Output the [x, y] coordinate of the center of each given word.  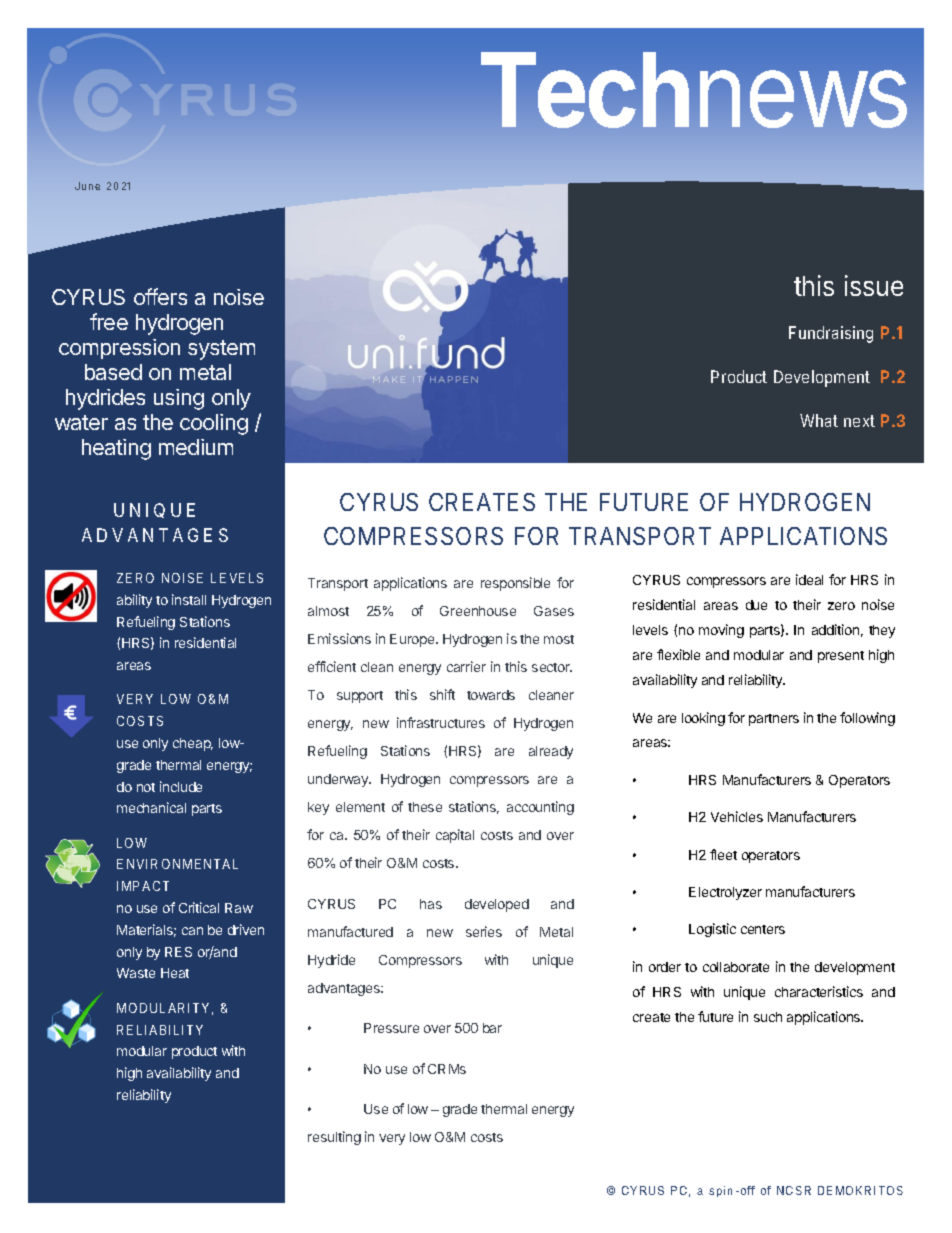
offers [160, 296]
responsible [515, 584]
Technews [694, 90]
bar [492, 1028]
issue [874, 285]
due [756, 605]
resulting [334, 1138]
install [189, 599]
